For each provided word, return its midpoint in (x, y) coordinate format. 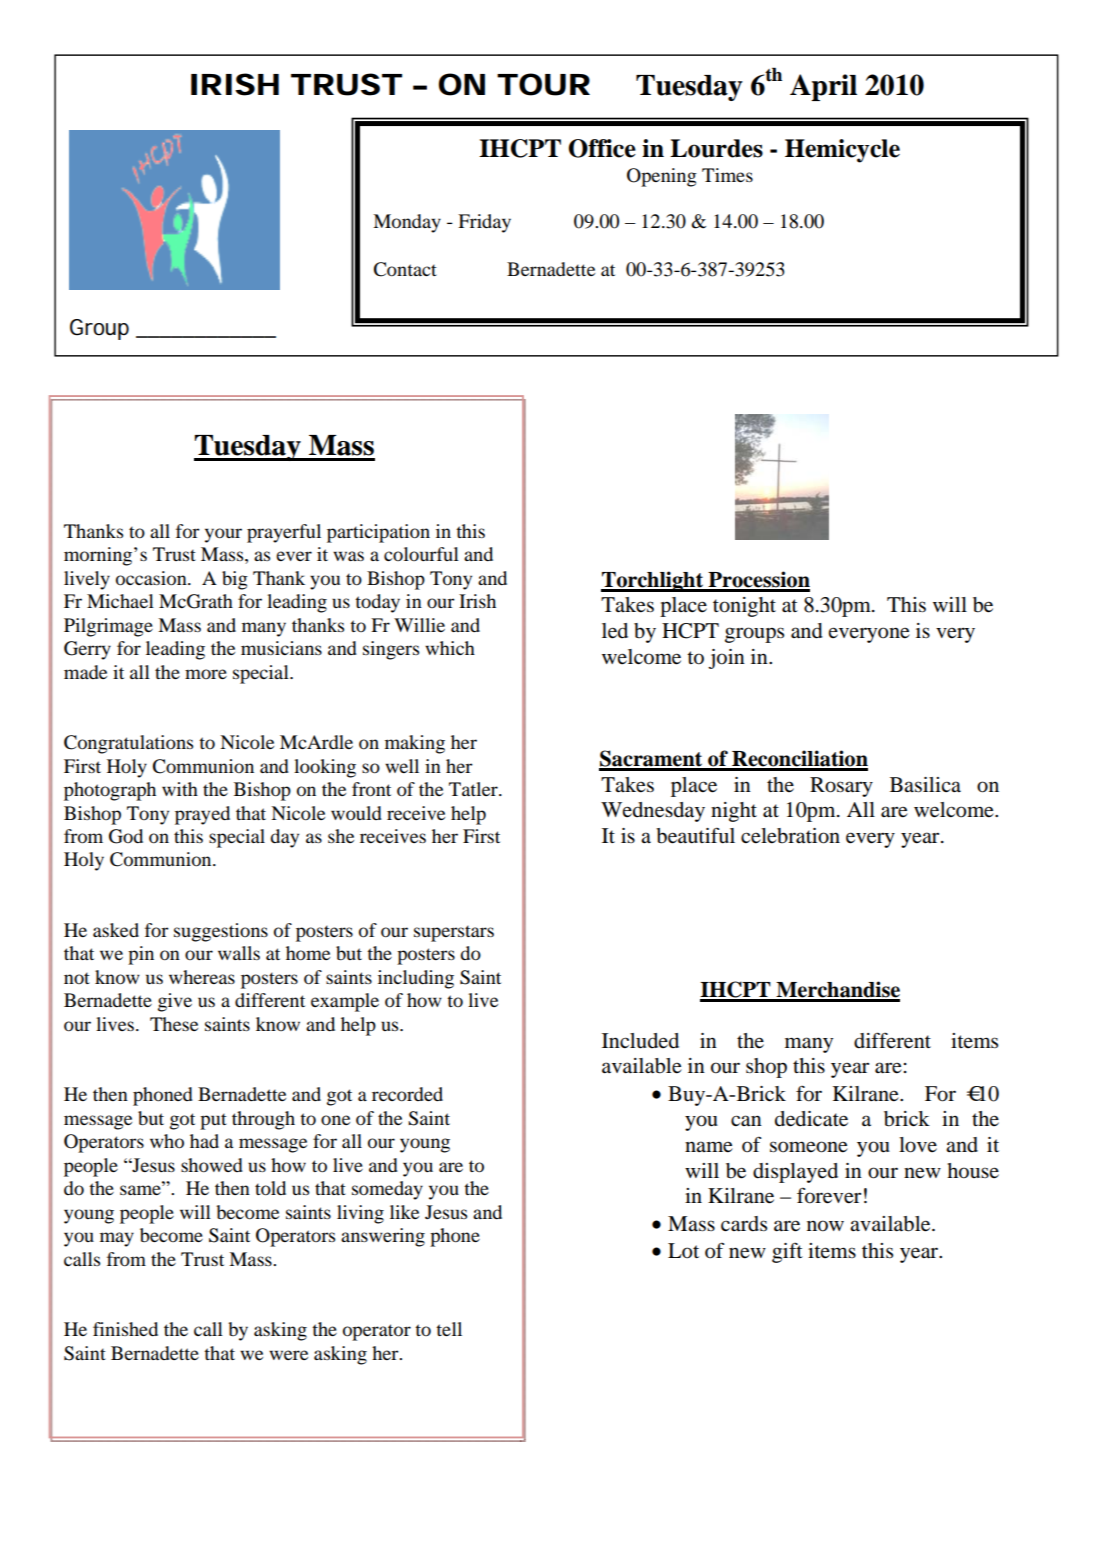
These (174, 1024)
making (415, 744)
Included (640, 1041)
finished (125, 1329)
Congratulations (128, 744)
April (823, 87)
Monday (407, 223)
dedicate (811, 1119)
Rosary (841, 787)
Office (602, 148)
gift (787, 1252)
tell (449, 1329)
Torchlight (653, 581)
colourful (421, 554)
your (223, 535)
